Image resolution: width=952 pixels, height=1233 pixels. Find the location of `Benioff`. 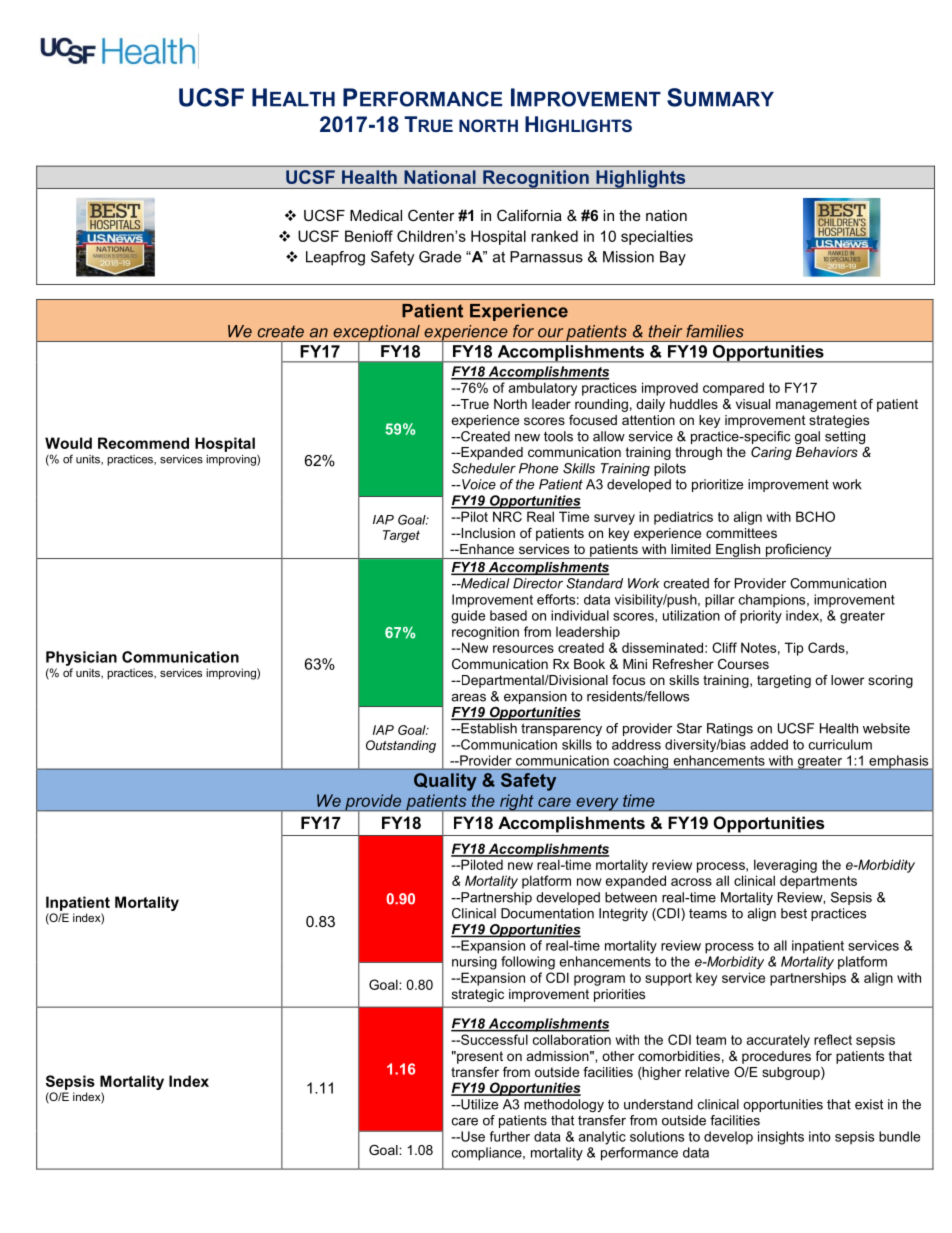

Benioff is located at coordinates (369, 236).
